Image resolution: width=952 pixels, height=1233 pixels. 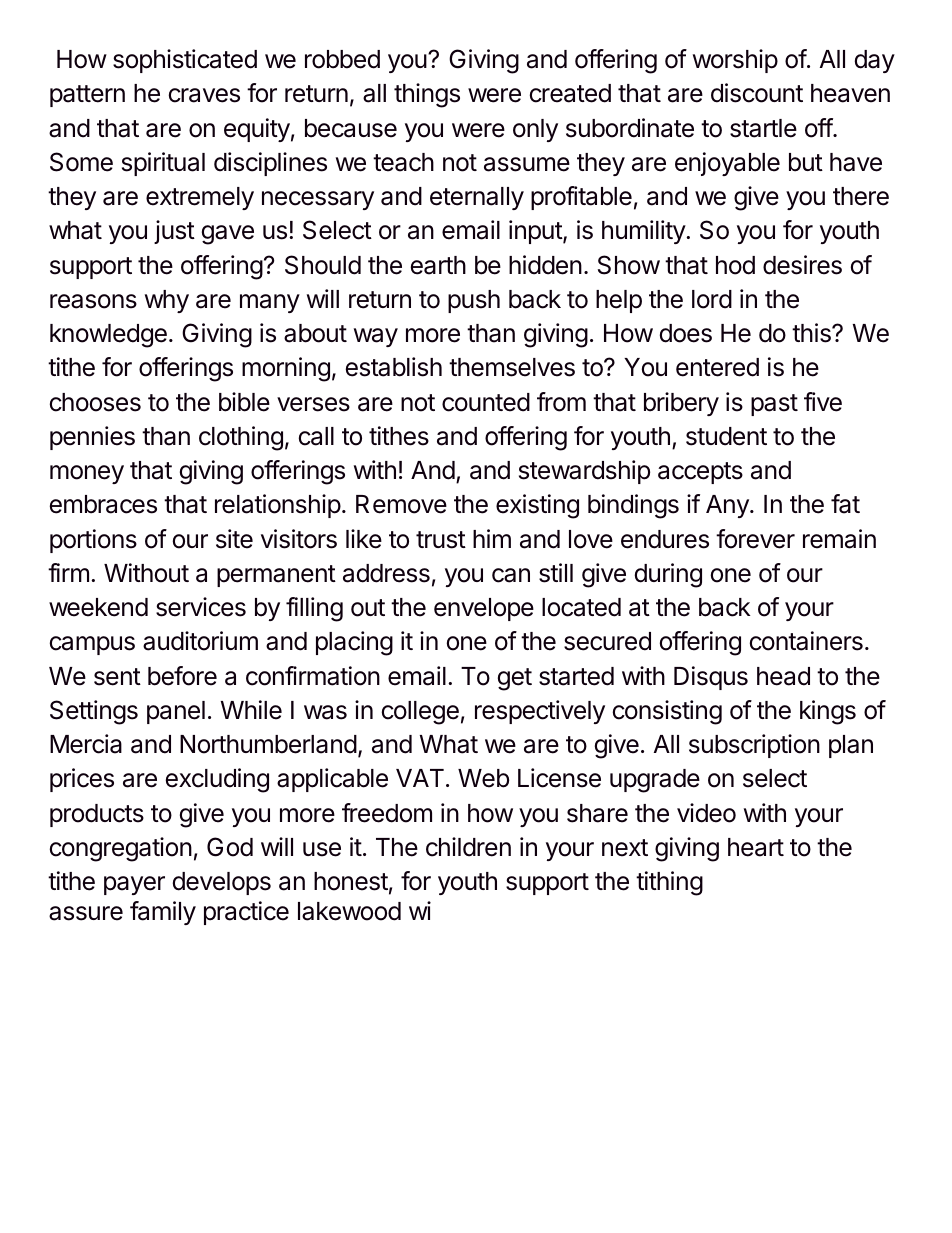 I want to click on discount, so click(x=757, y=93).
